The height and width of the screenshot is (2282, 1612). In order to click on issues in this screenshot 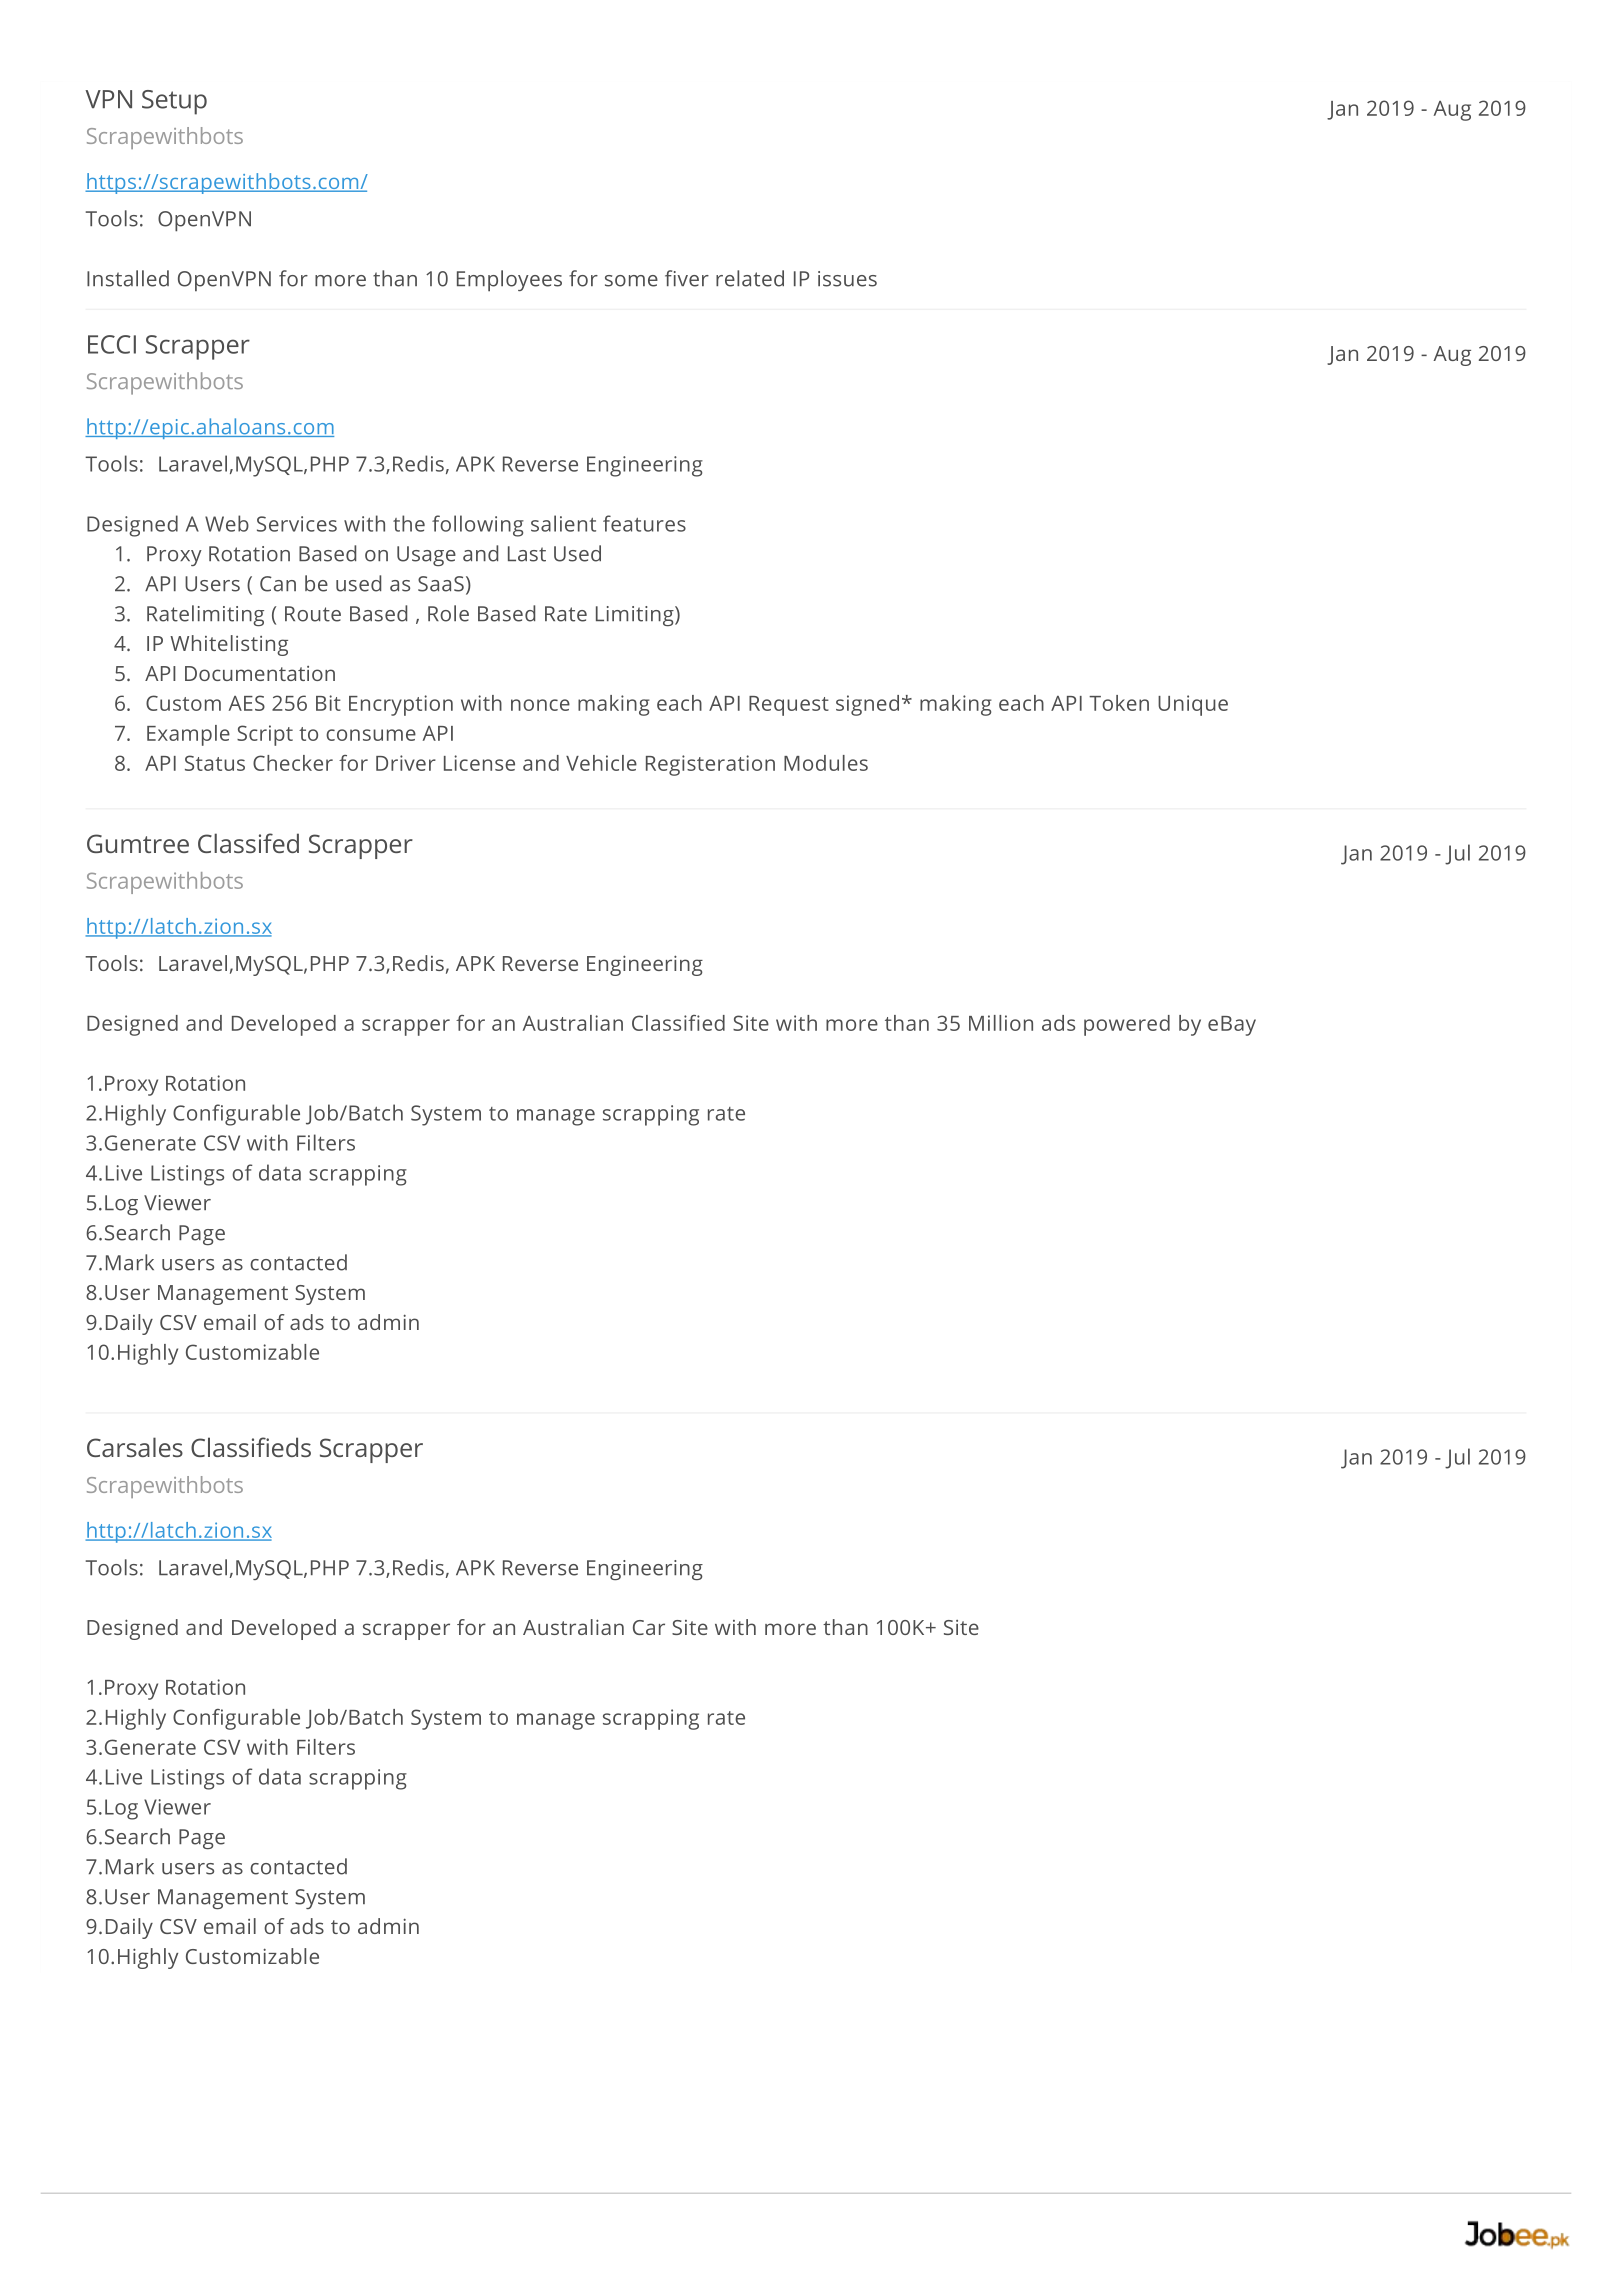, I will do `click(847, 279)`.
